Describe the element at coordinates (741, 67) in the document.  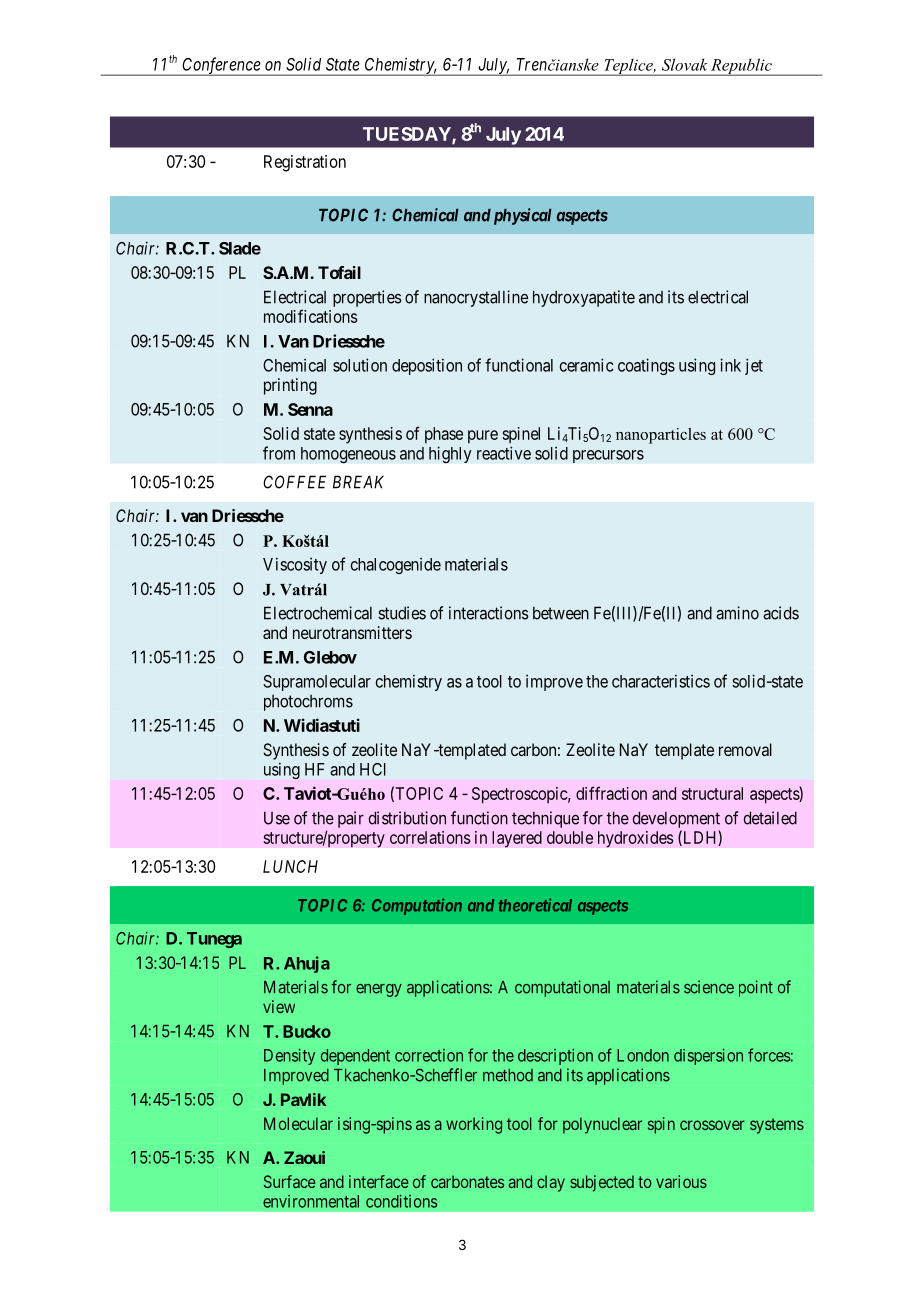
I see `Republic` at that location.
